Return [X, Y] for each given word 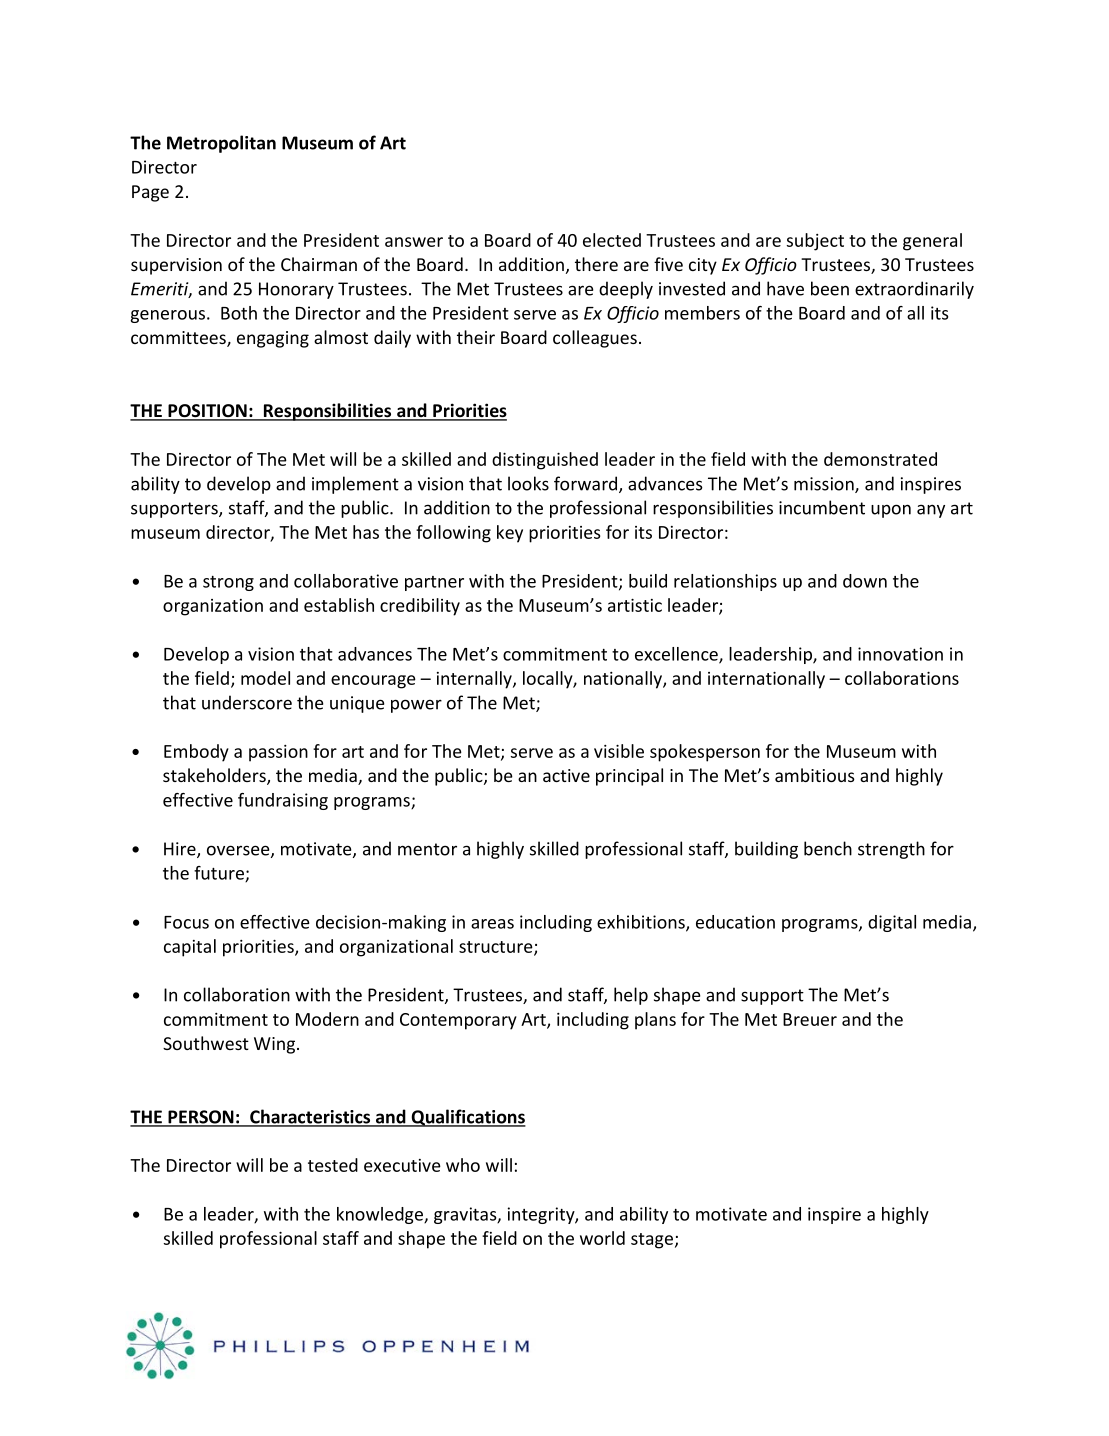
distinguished [545, 461]
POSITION [207, 412]
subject [815, 242]
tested [333, 1165]
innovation [900, 654]
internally [475, 680]
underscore [247, 702]
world [602, 1238]
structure [497, 948]
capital [190, 948]
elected [612, 240]
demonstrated [880, 459]
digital [892, 923]
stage [652, 1241]
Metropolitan [221, 144]
